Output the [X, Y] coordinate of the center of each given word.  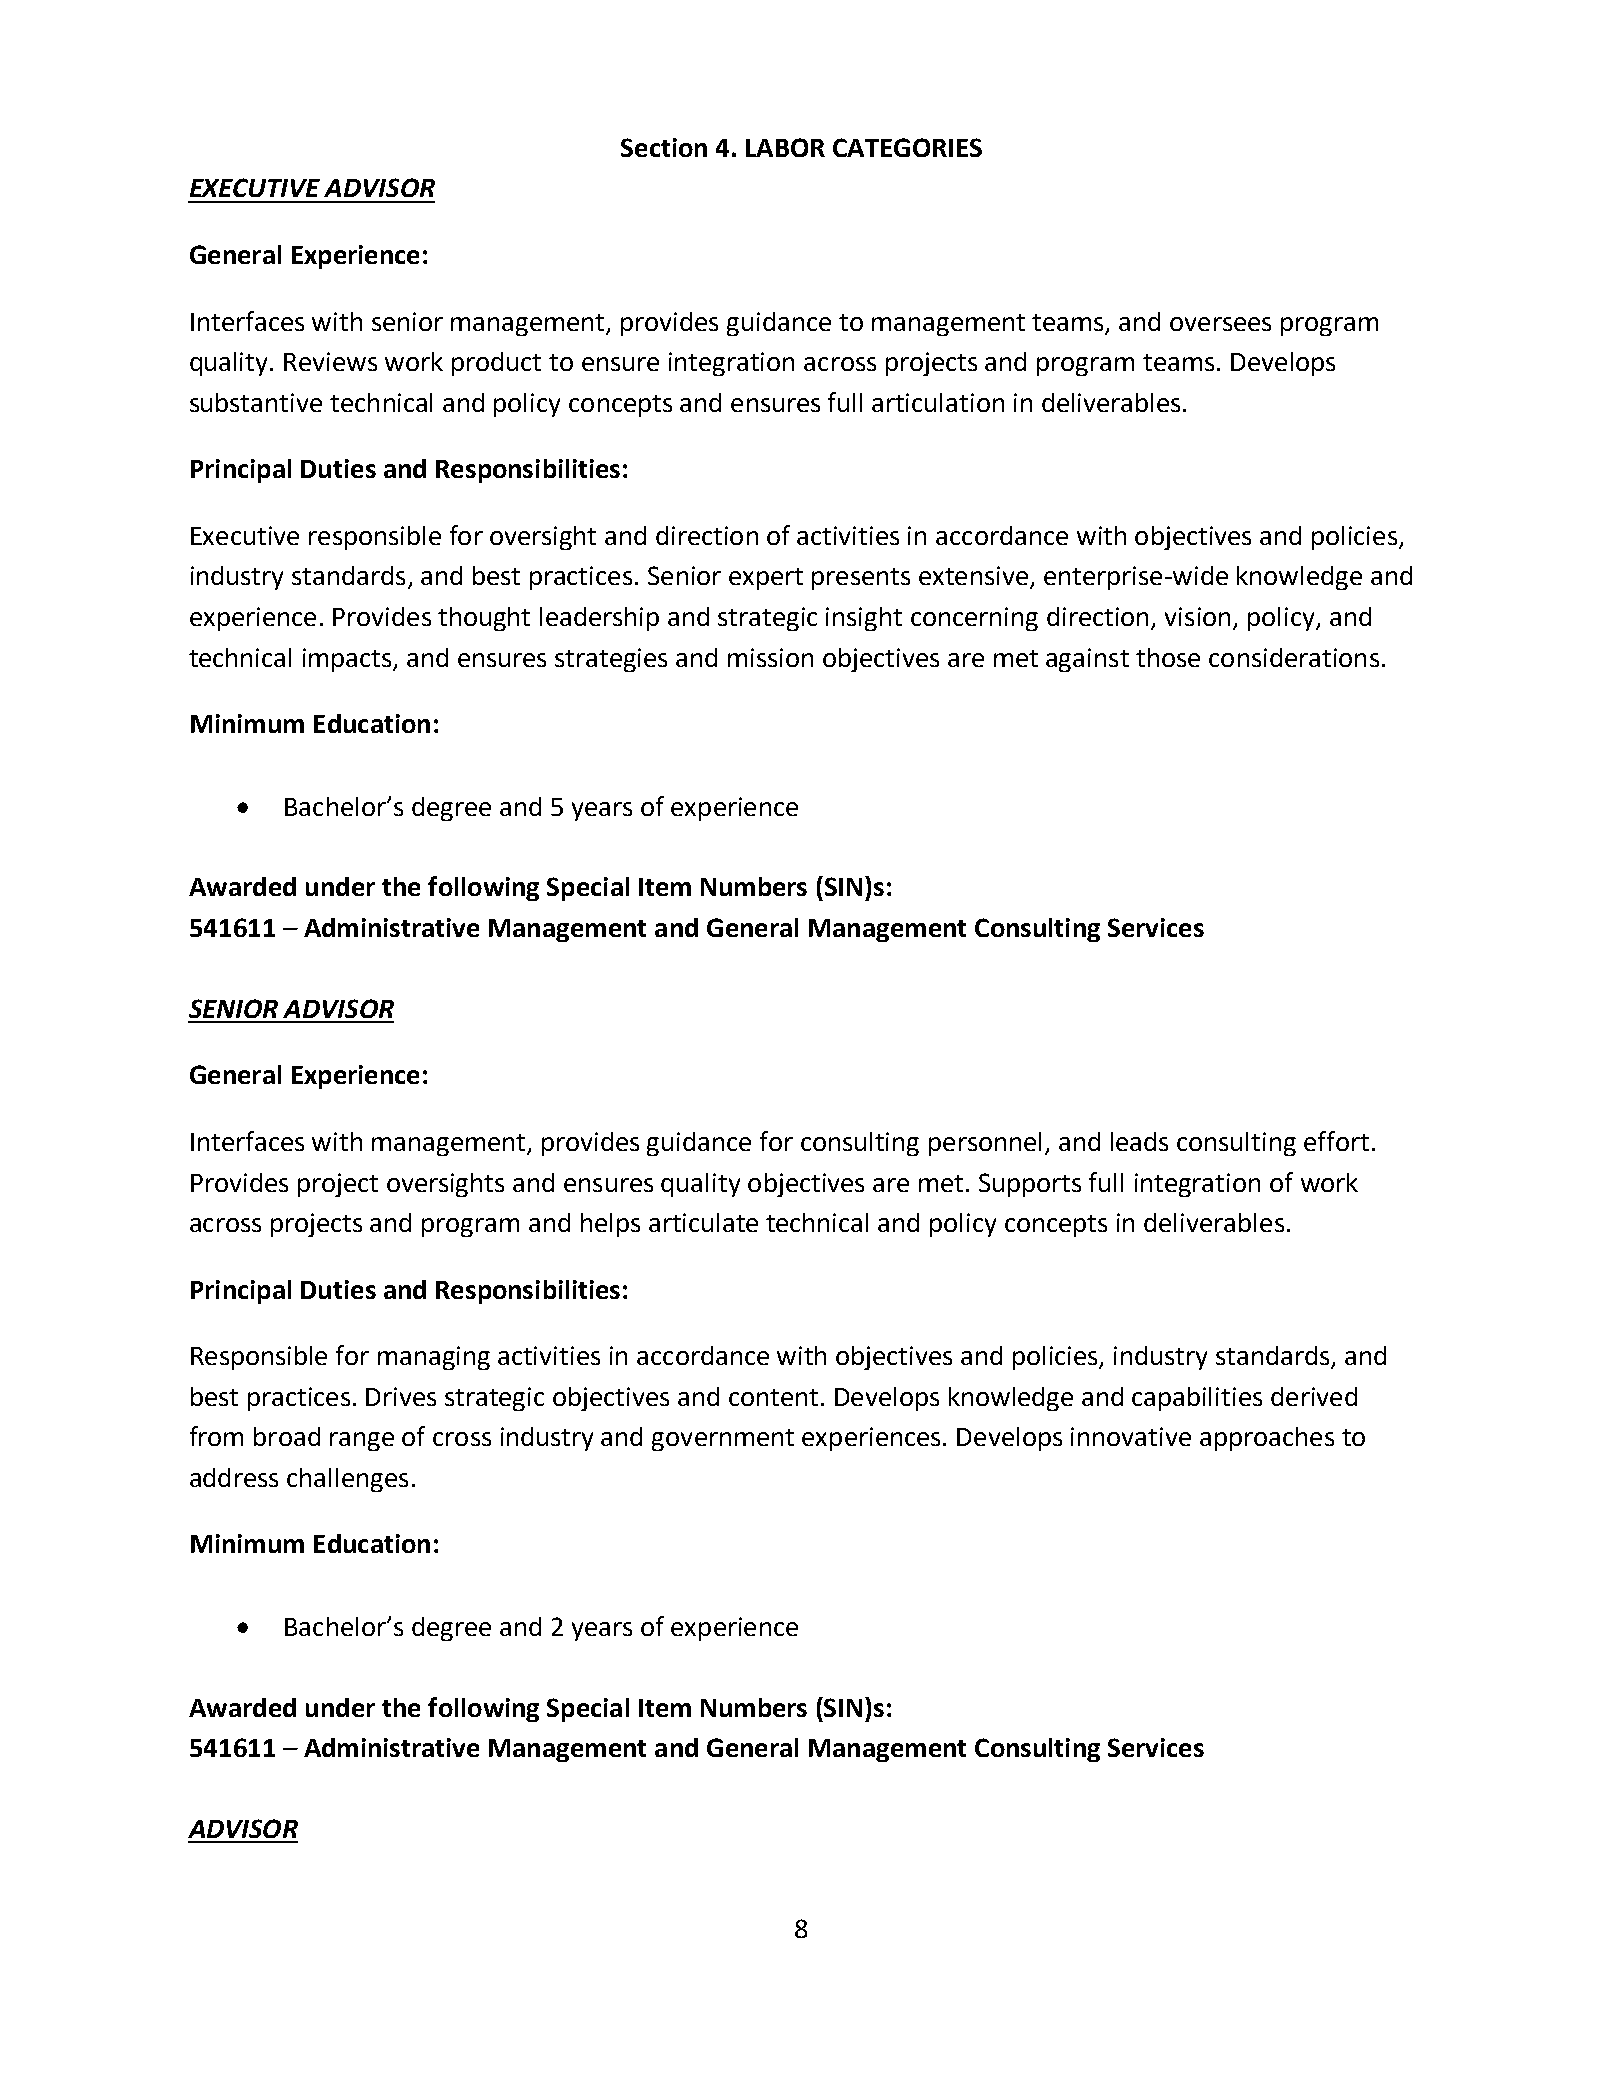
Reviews [330, 361]
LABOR [785, 147]
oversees [1220, 324]
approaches [1267, 1439]
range [362, 1441]
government [723, 1440]
